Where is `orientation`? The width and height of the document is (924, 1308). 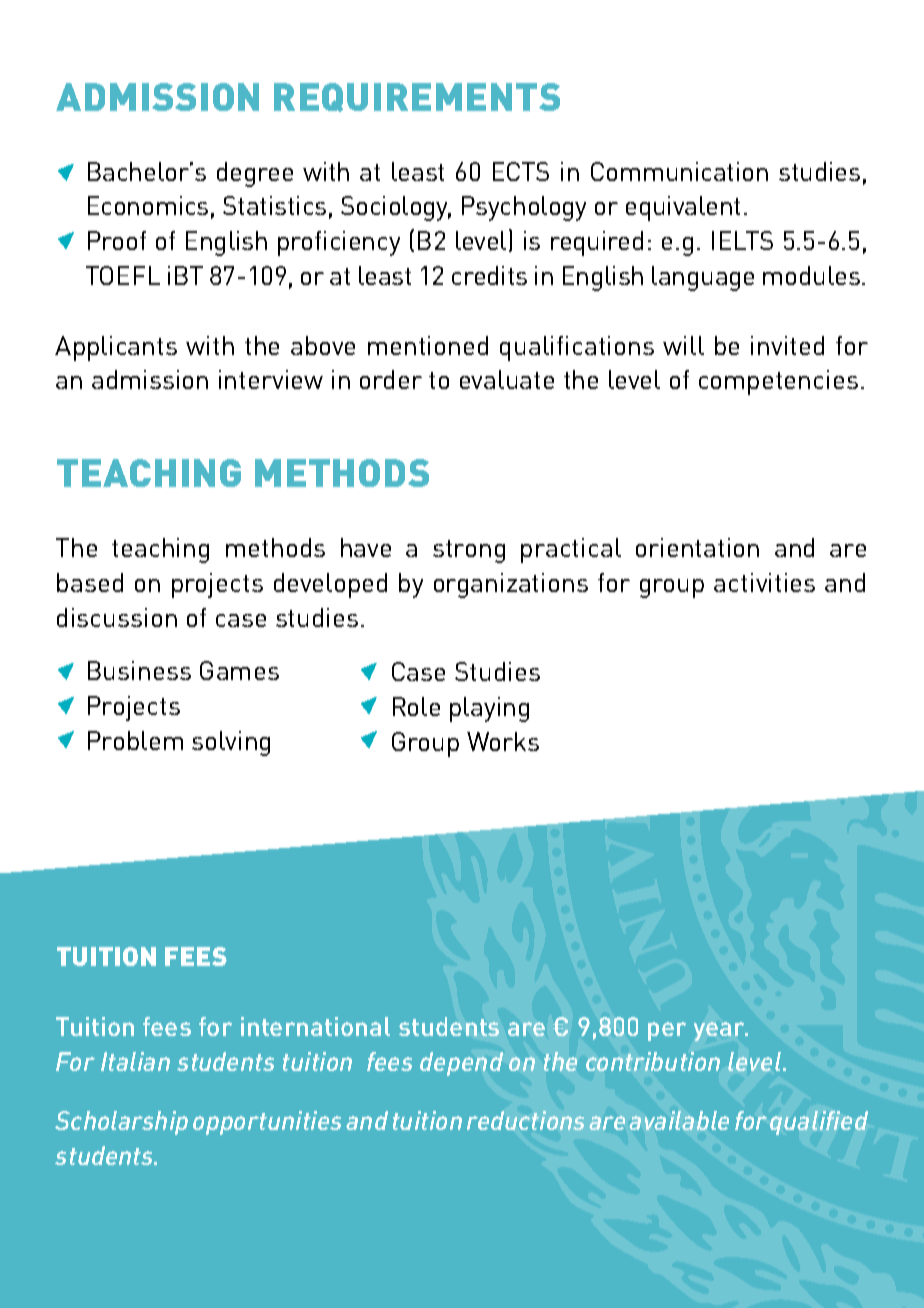
orientation is located at coordinates (697, 547).
